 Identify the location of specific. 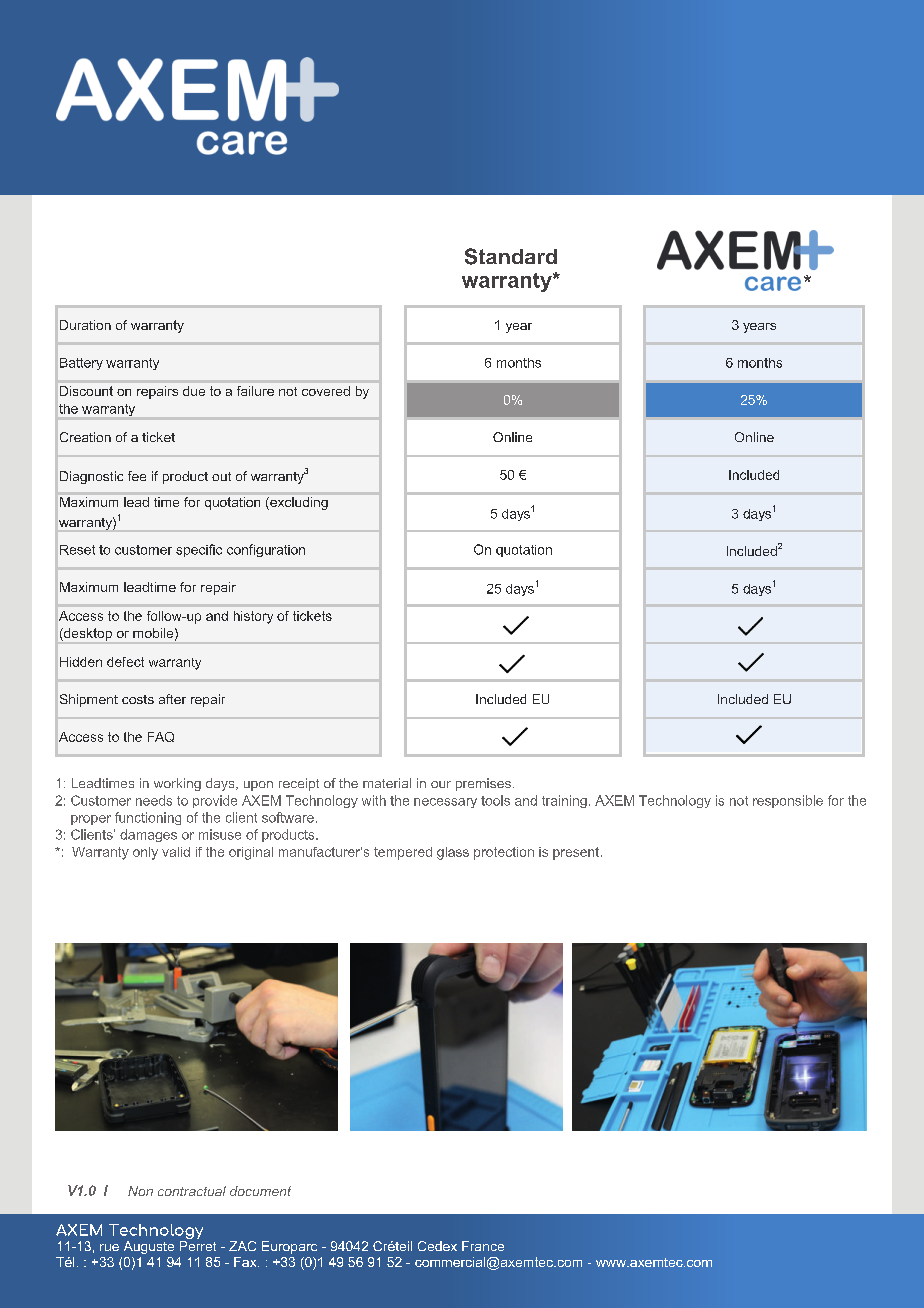
(199, 550).
